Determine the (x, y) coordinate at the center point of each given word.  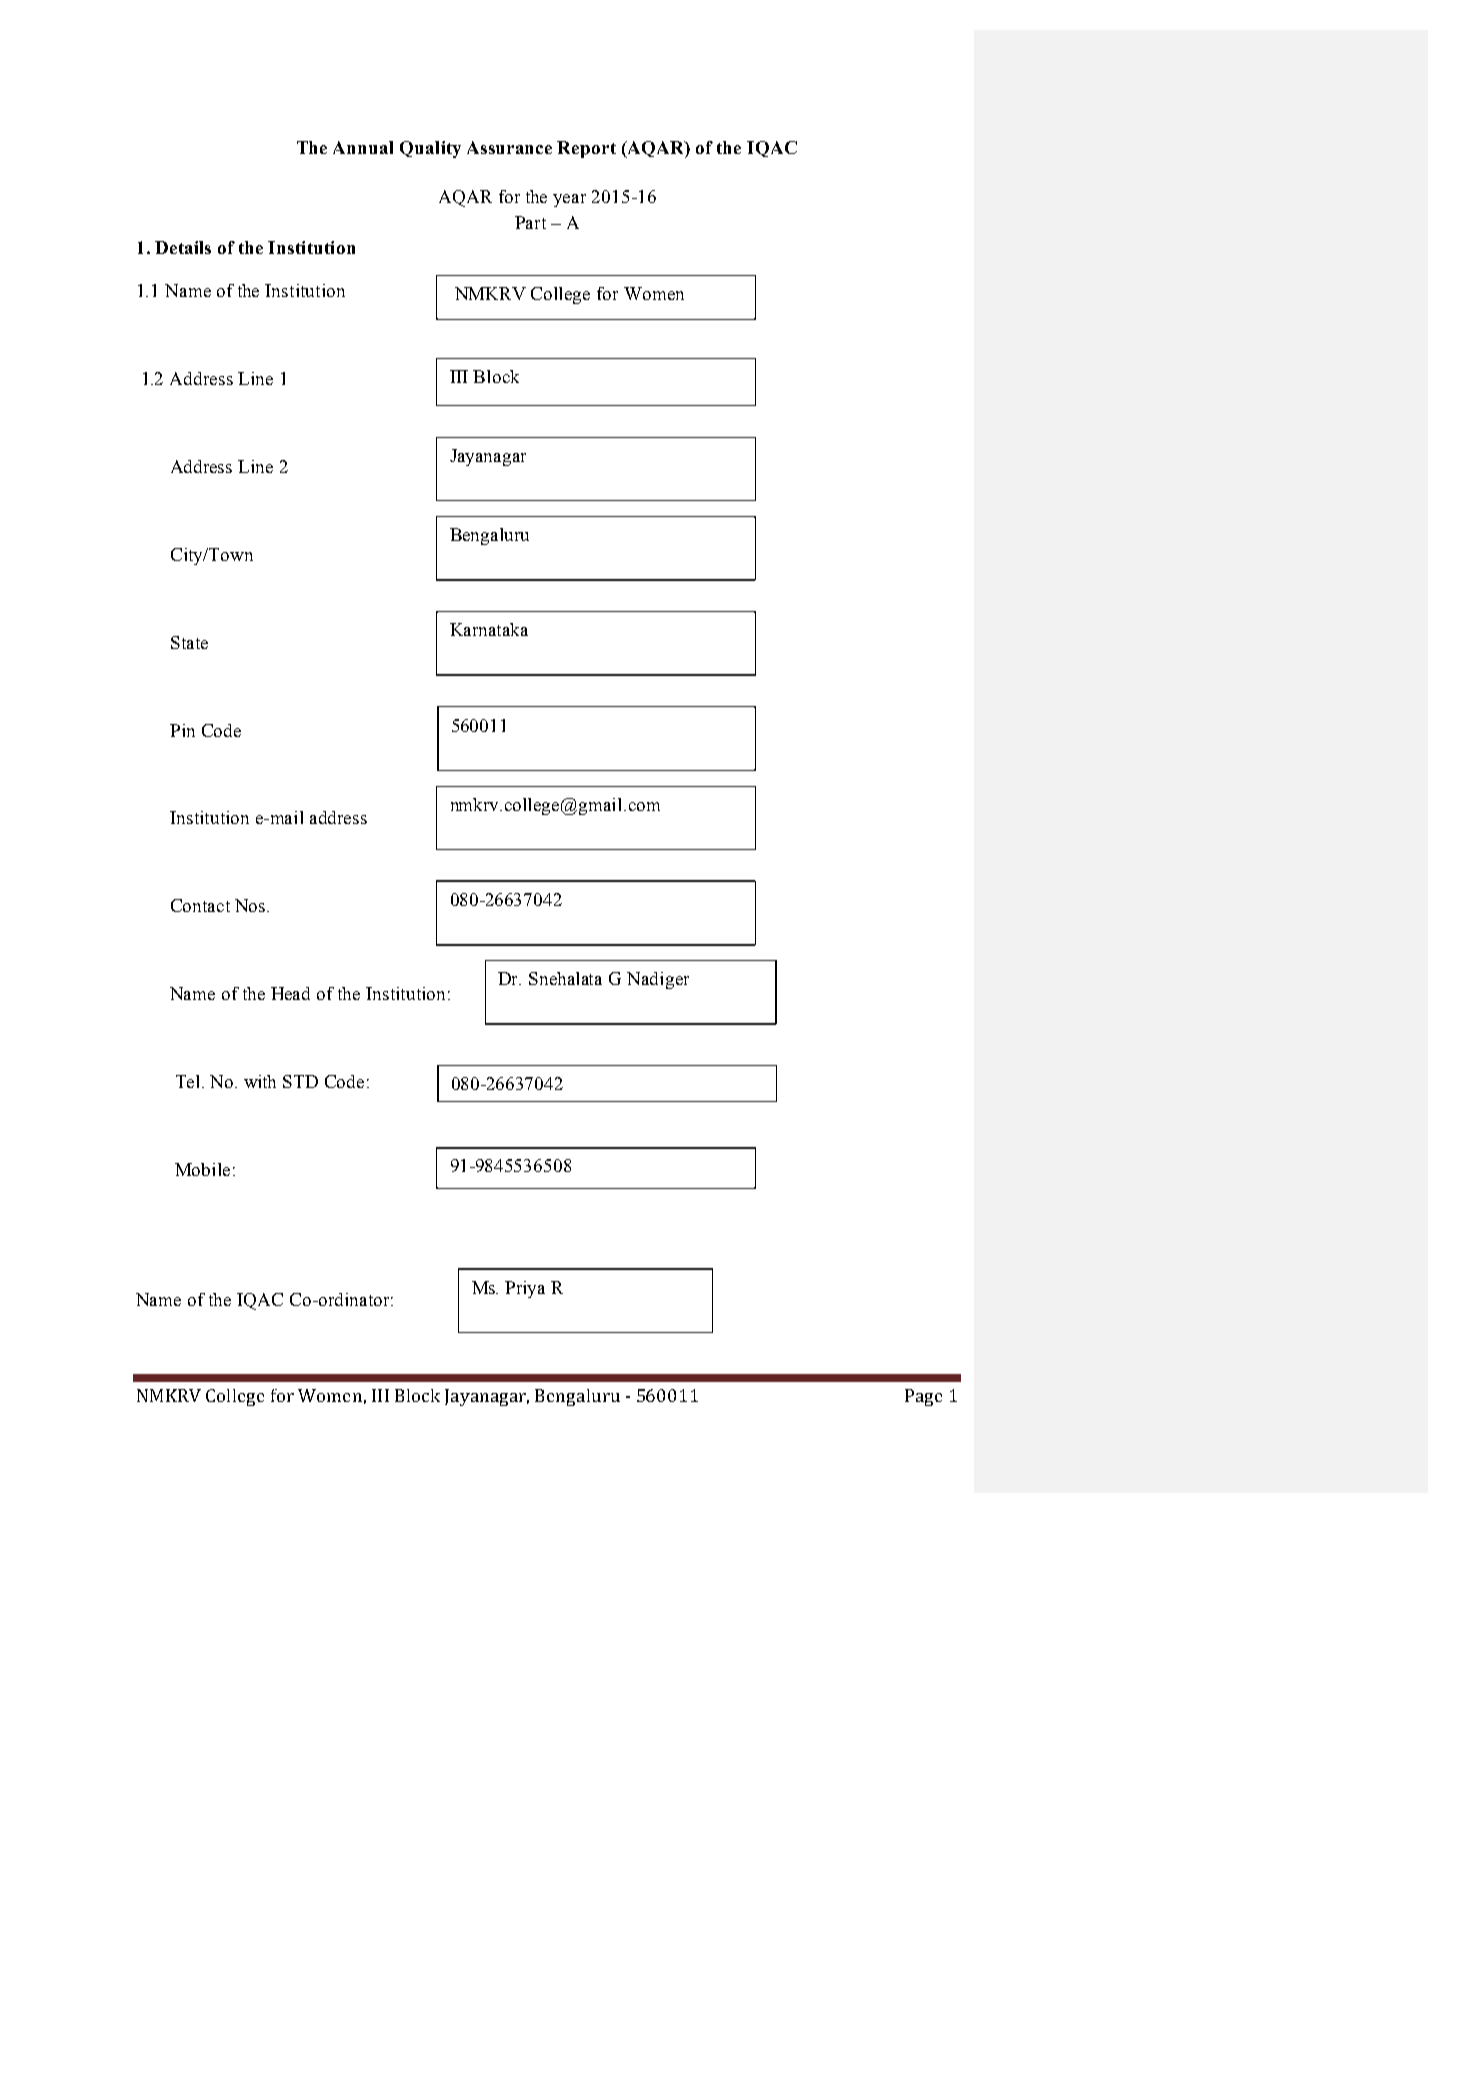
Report (586, 149)
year (569, 200)
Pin (182, 730)
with (260, 1081)
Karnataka (489, 629)
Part (530, 222)
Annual (363, 147)
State (189, 642)
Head (290, 993)
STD (300, 1081)
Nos (251, 905)
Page (923, 1397)
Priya (525, 1289)
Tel (189, 1081)
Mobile (202, 1169)
